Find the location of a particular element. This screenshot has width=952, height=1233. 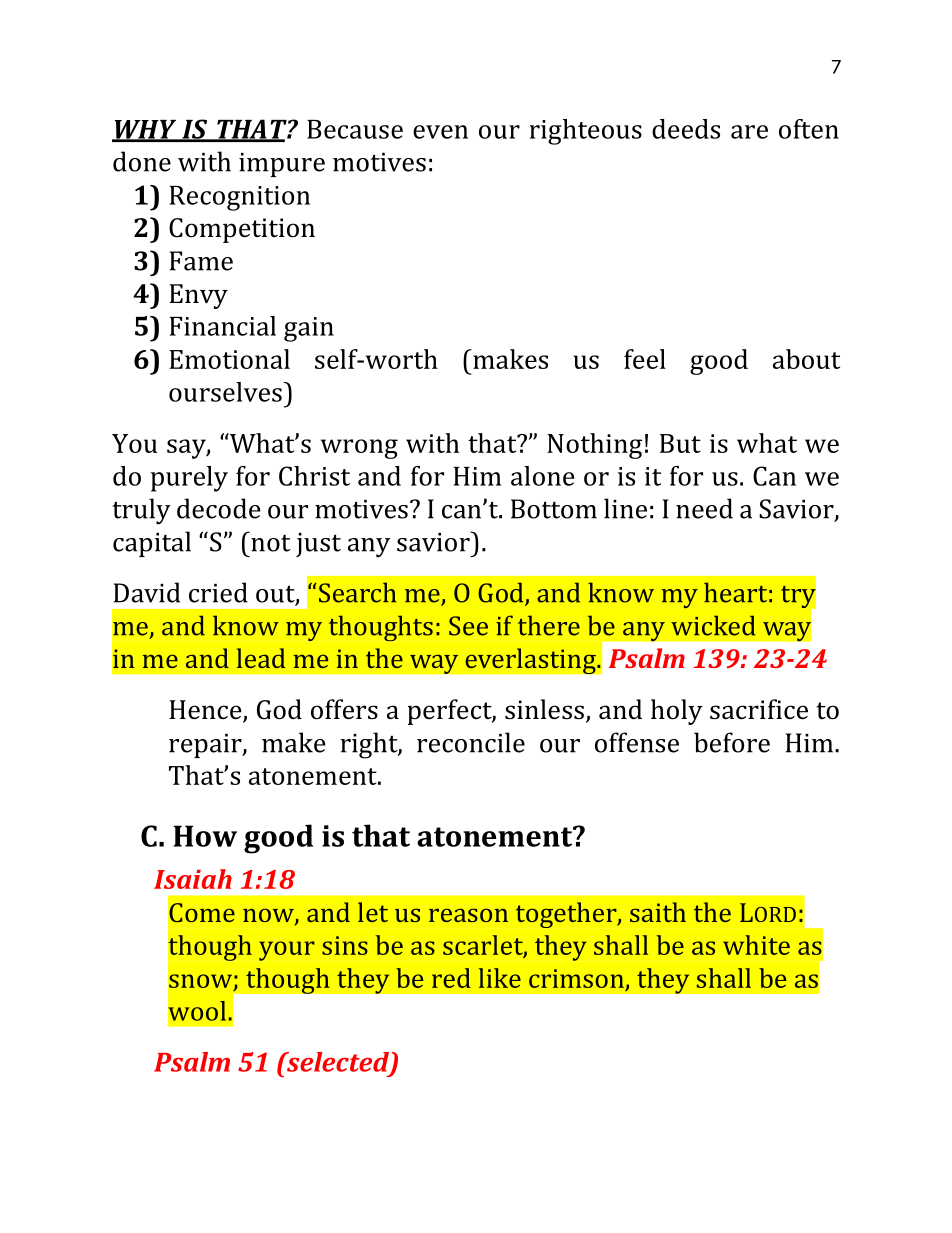

red is located at coordinates (451, 978).
